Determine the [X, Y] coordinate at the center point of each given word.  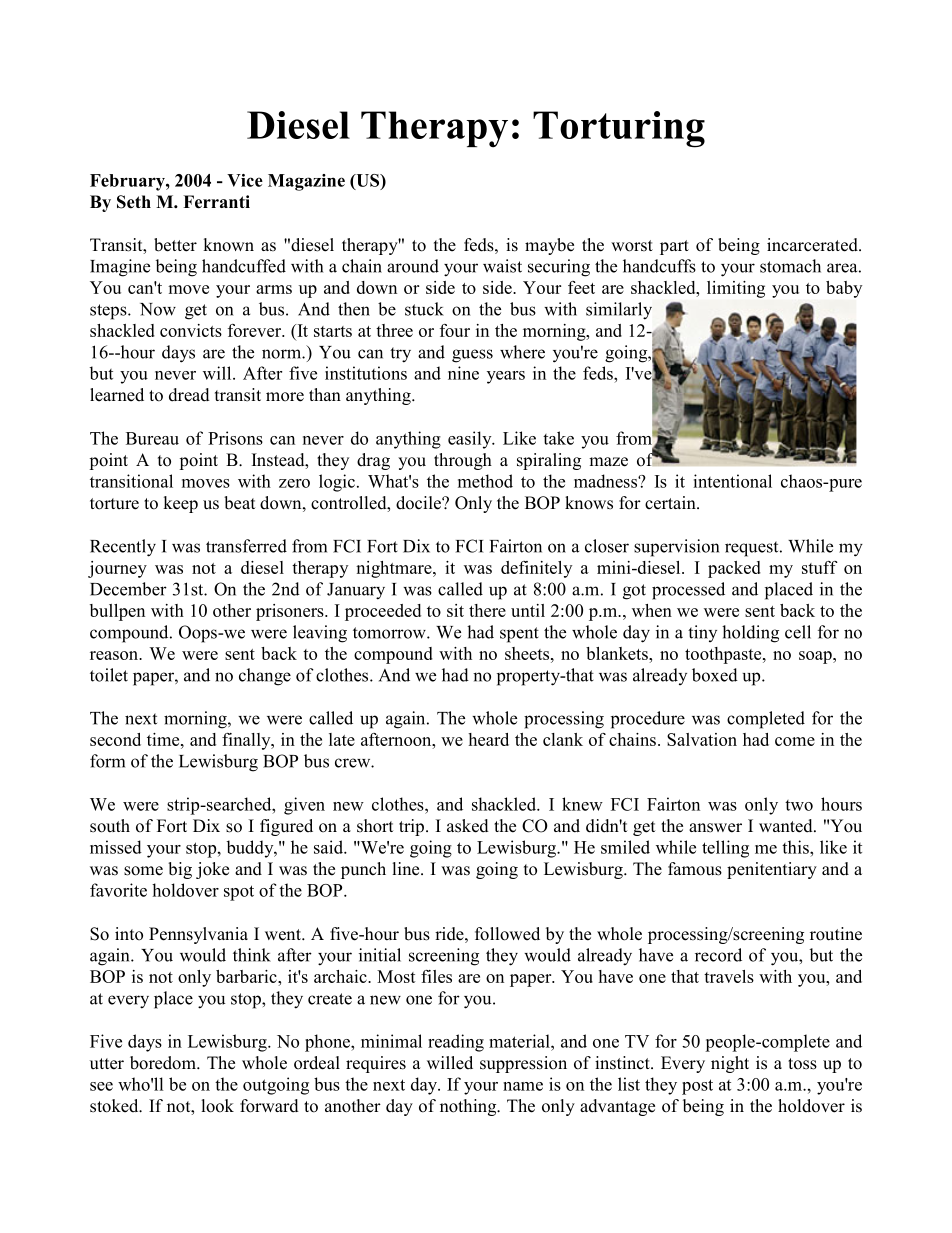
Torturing [619, 129]
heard [488, 739]
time [164, 739]
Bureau [152, 438]
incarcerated [813, 245]
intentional [732, 481]
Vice [245, 180]
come [795, 741]
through [463, 461]
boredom [164, 1063]
